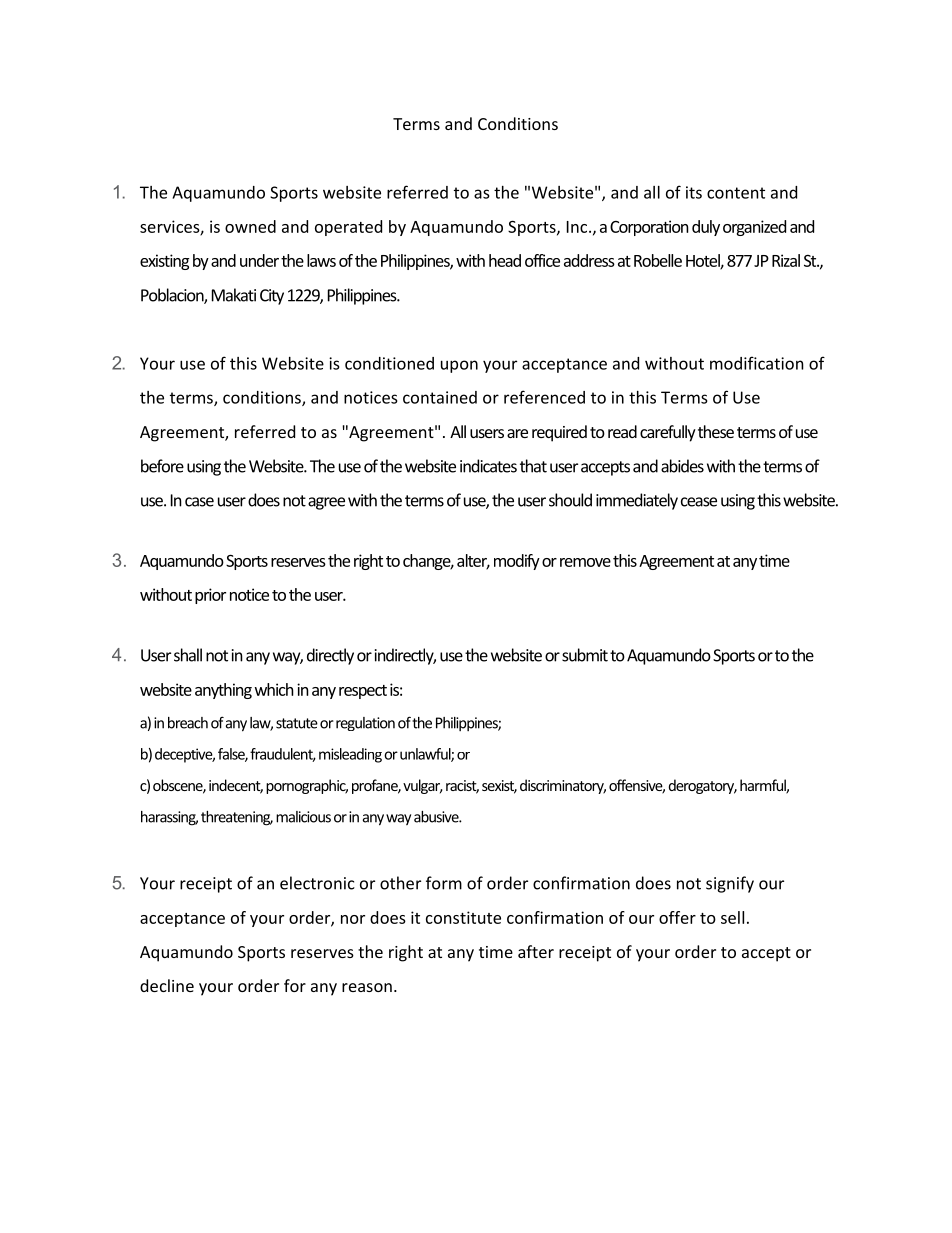  Describe the element at coordinates (167, 985) in the screenshot. I see `decline` at that location.
